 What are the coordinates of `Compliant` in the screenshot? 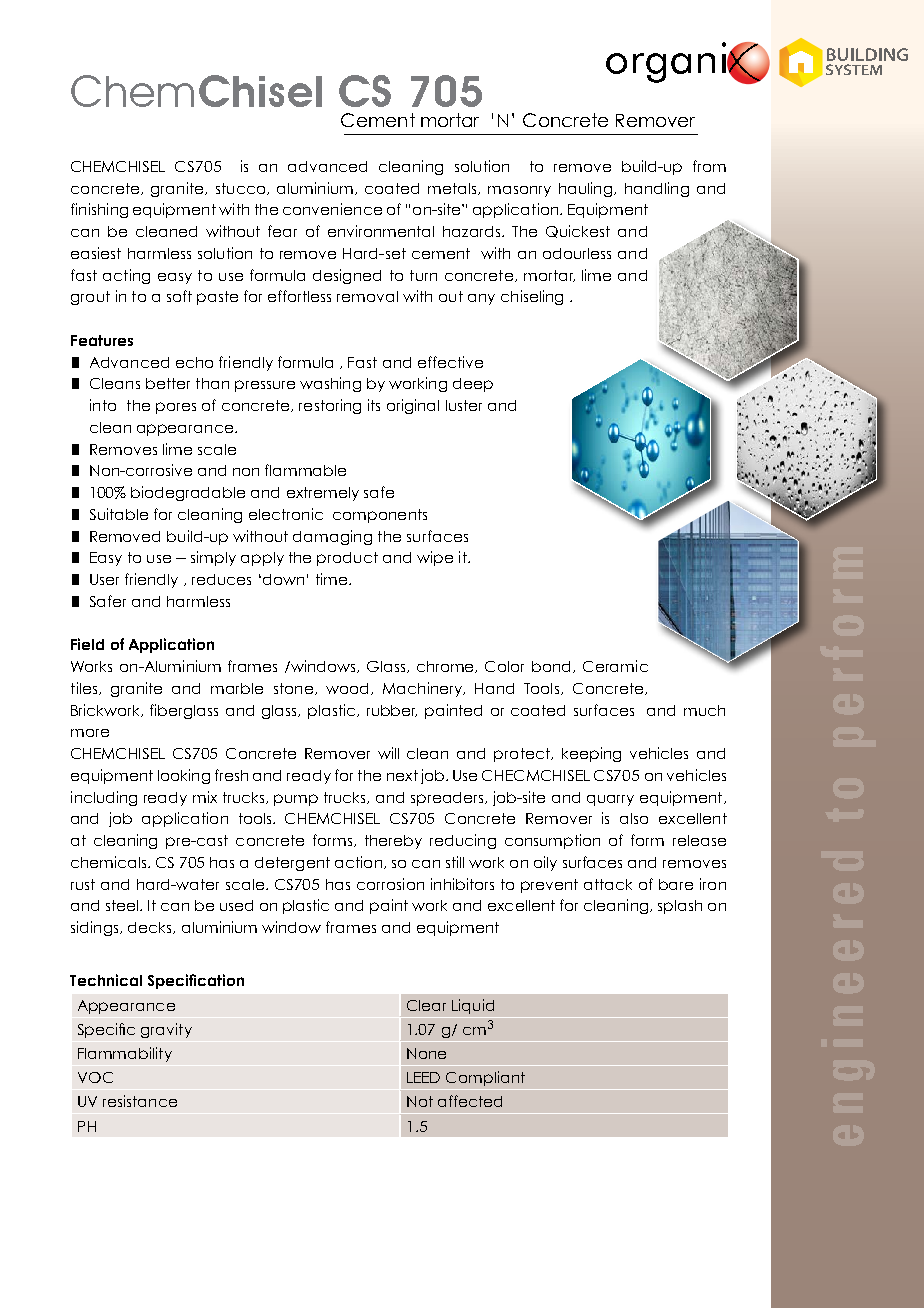 It's located at (485, 1078).
